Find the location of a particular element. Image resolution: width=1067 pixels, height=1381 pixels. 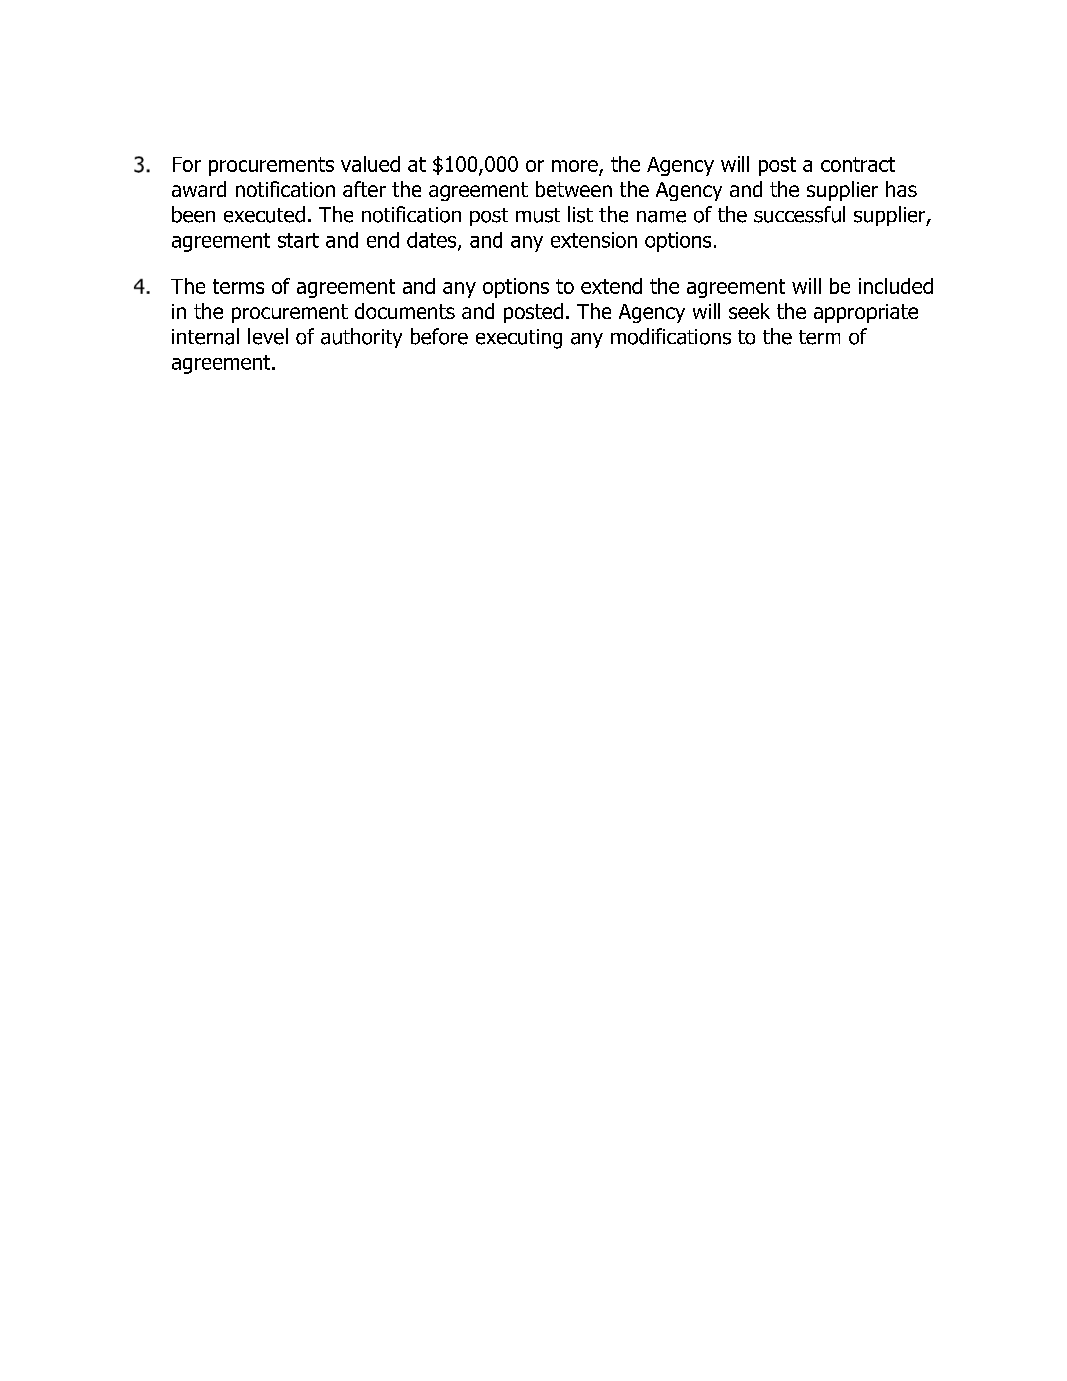

valued is located at coordinates (370, 164).
